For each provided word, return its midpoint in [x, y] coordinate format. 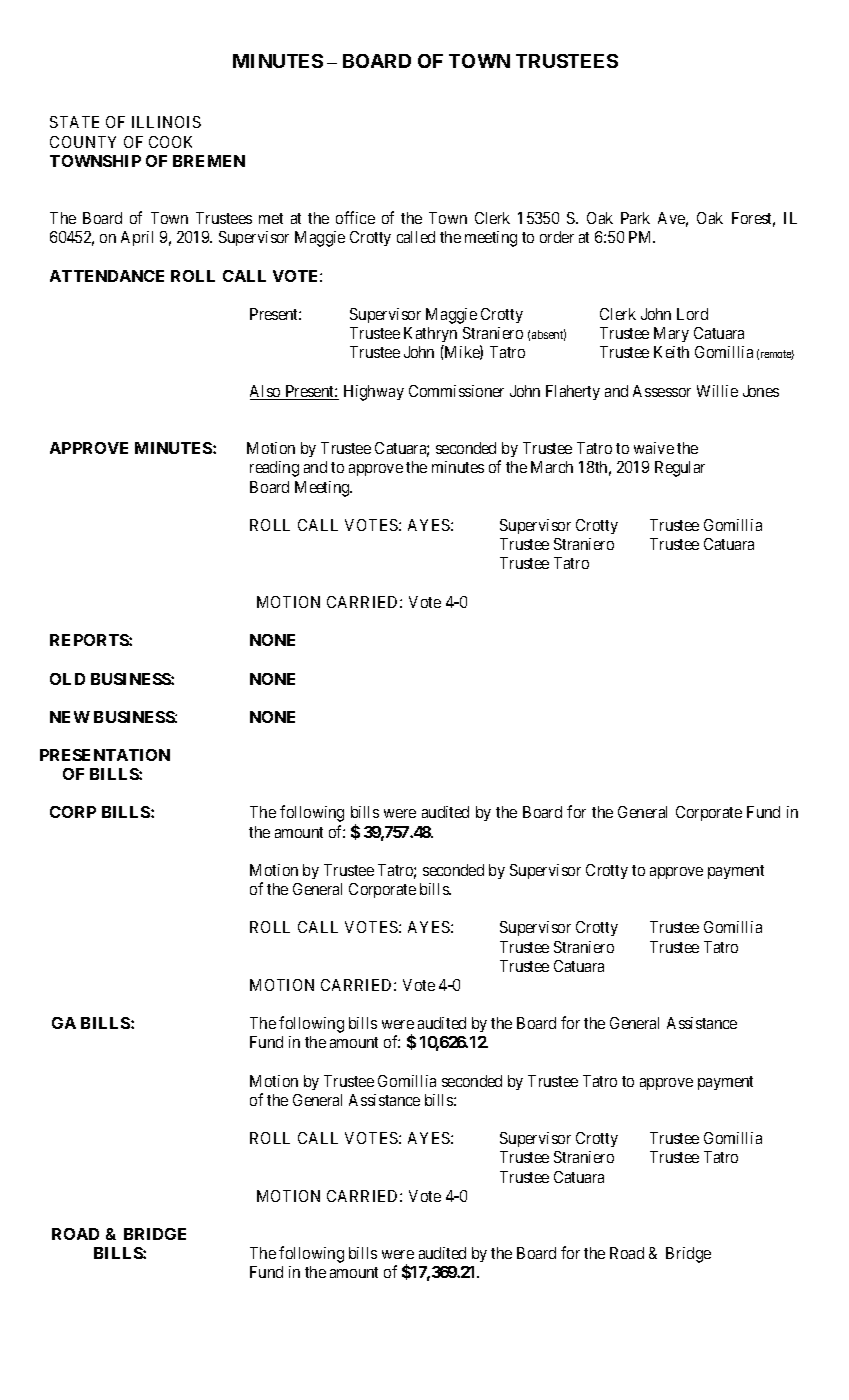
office [355, 217]
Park [635, 218]
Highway [374, 393]
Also [266, 392]
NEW [70, 717]
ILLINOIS [166, 122]
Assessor [662, 391]
